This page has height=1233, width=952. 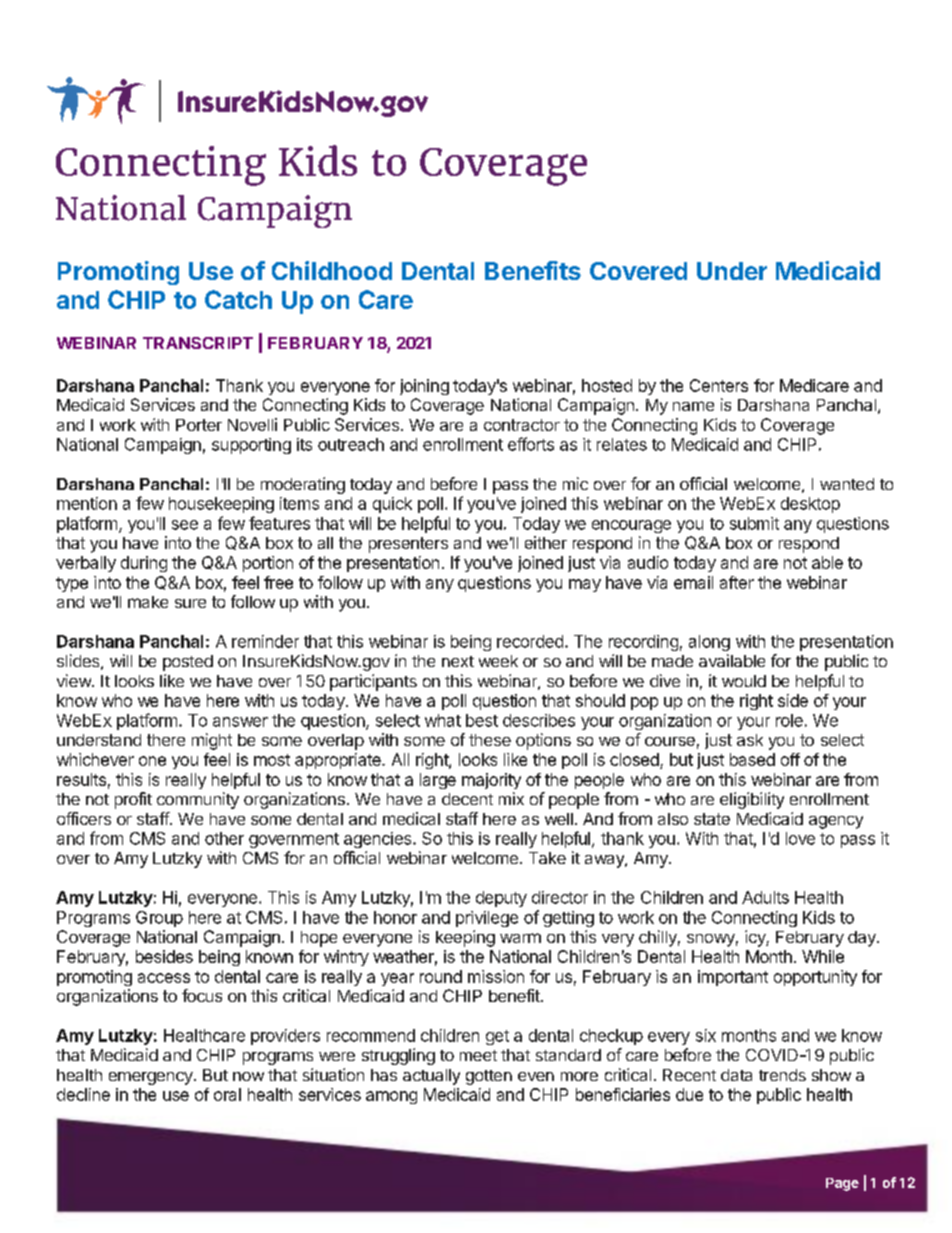 What do you see at coordinates (199, 425) in the page?
I see `Porter` at bounding box center [199, 425].
